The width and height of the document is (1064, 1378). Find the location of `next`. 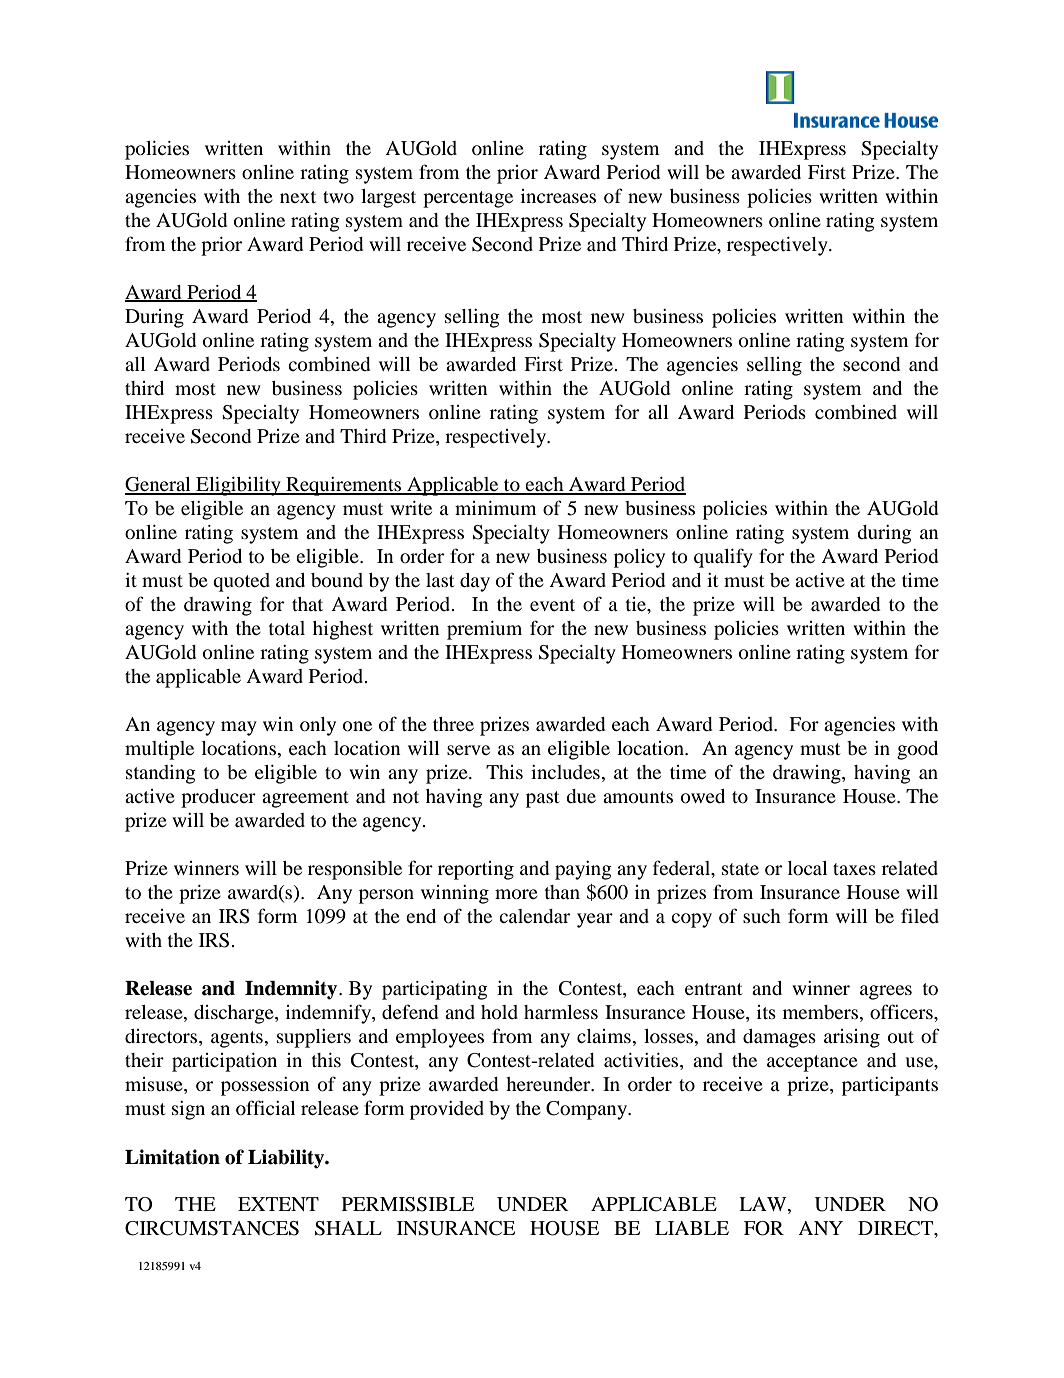

next is located at coordinates (298, 197).
